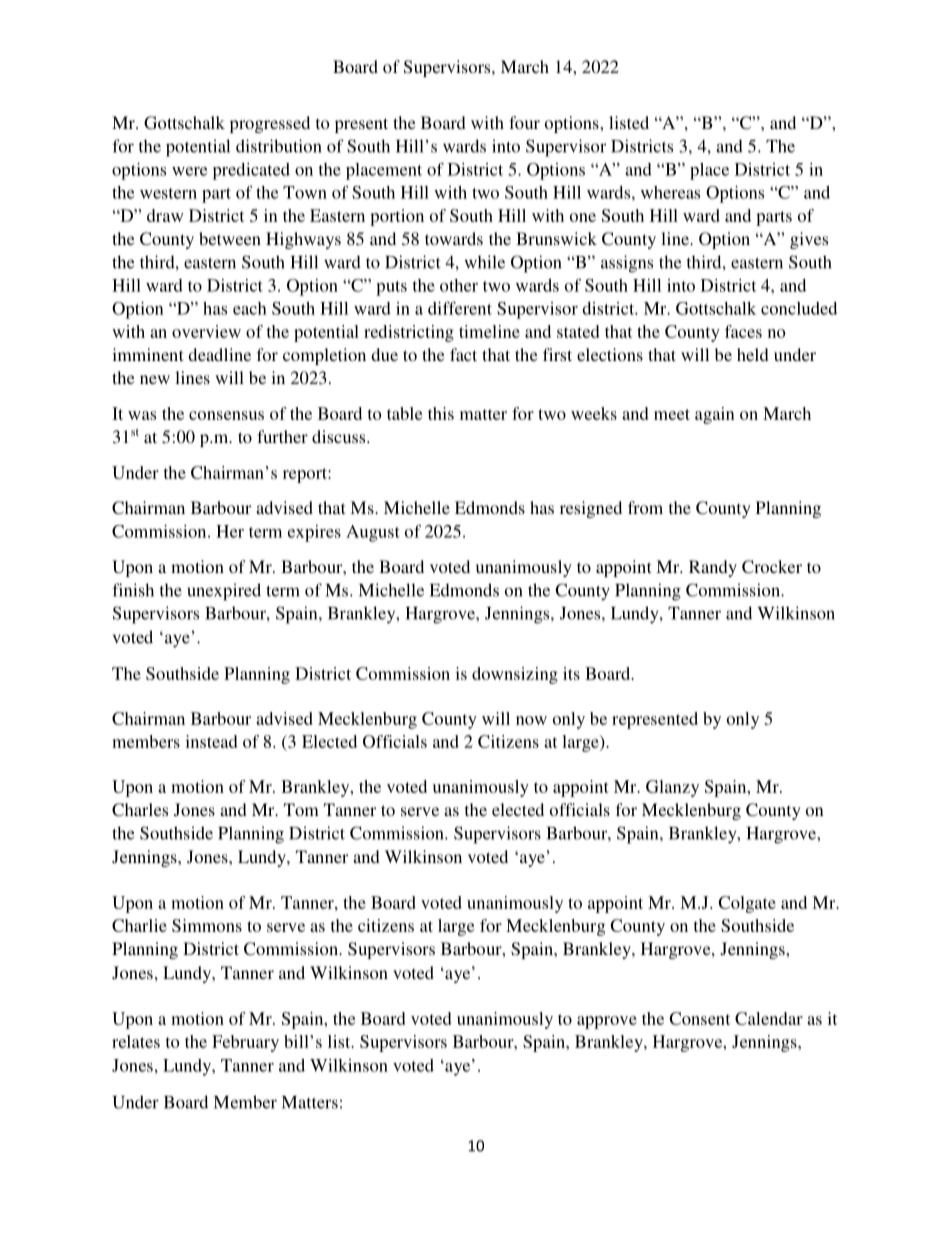 The height and width of the screenshot is (1233, 952). Describe the element at coordinates (524, 122) in the screenshot. I see `four` at that location.
